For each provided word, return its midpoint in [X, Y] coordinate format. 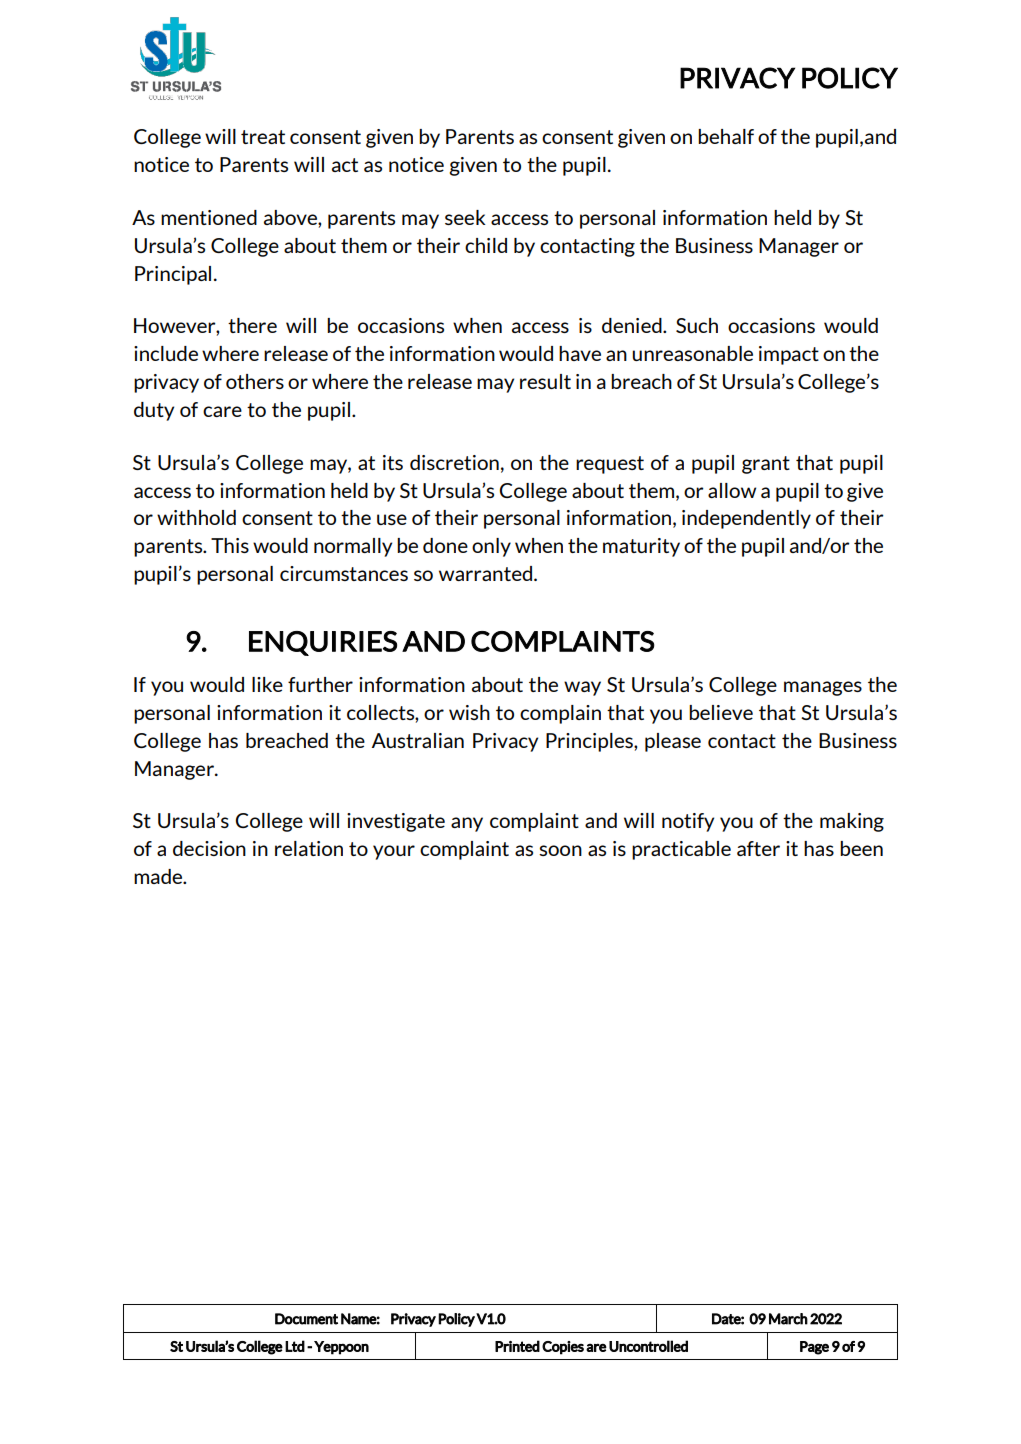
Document [306, 1319]
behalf [726, 136]
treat [263, 137]
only [491, 547]
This [230, 545]
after [758, 848]
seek [465, 217]
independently [746, 519]
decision [209, 848]
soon [560, 850]
